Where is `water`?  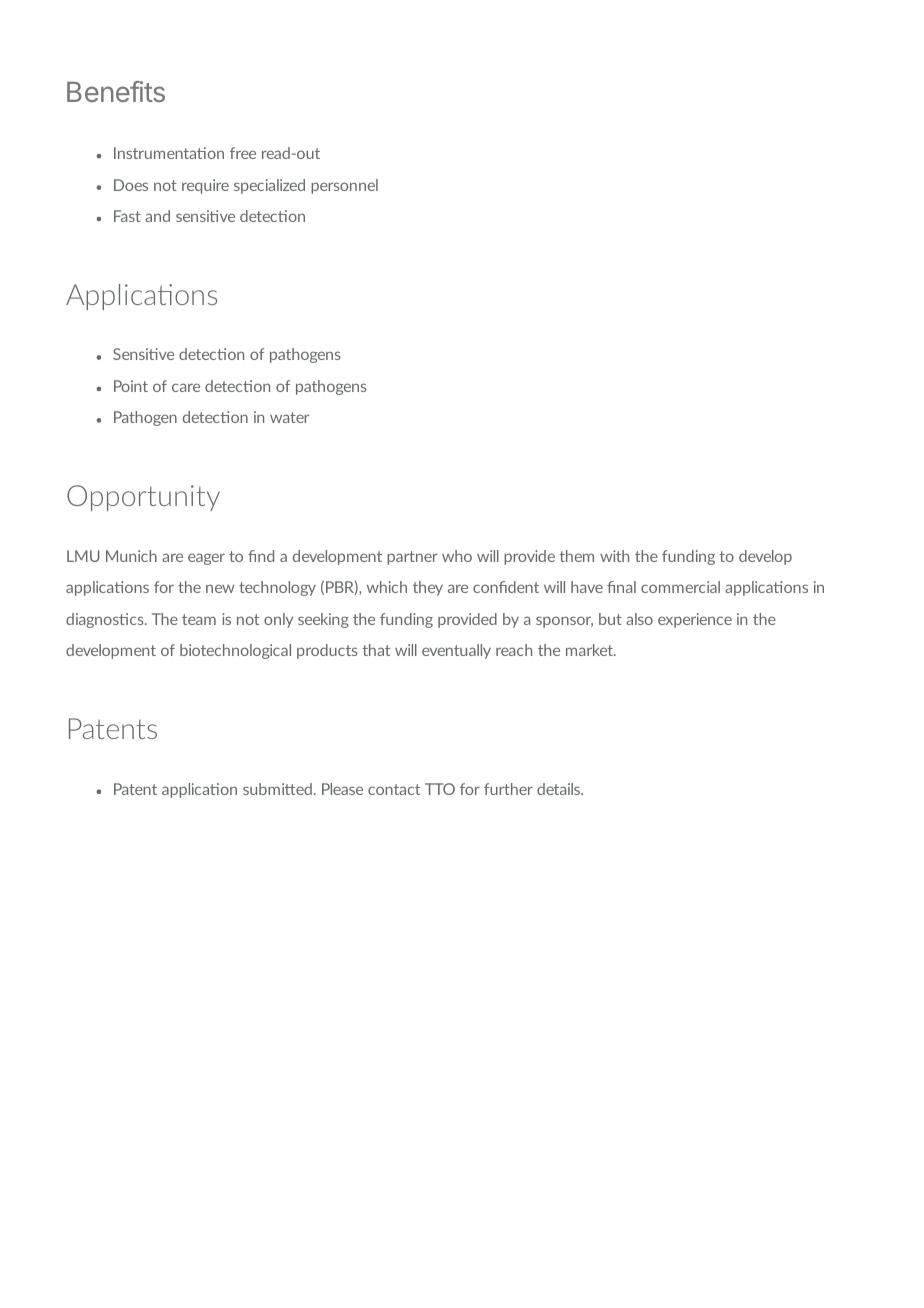 water is located at coordinates (289, 417).
